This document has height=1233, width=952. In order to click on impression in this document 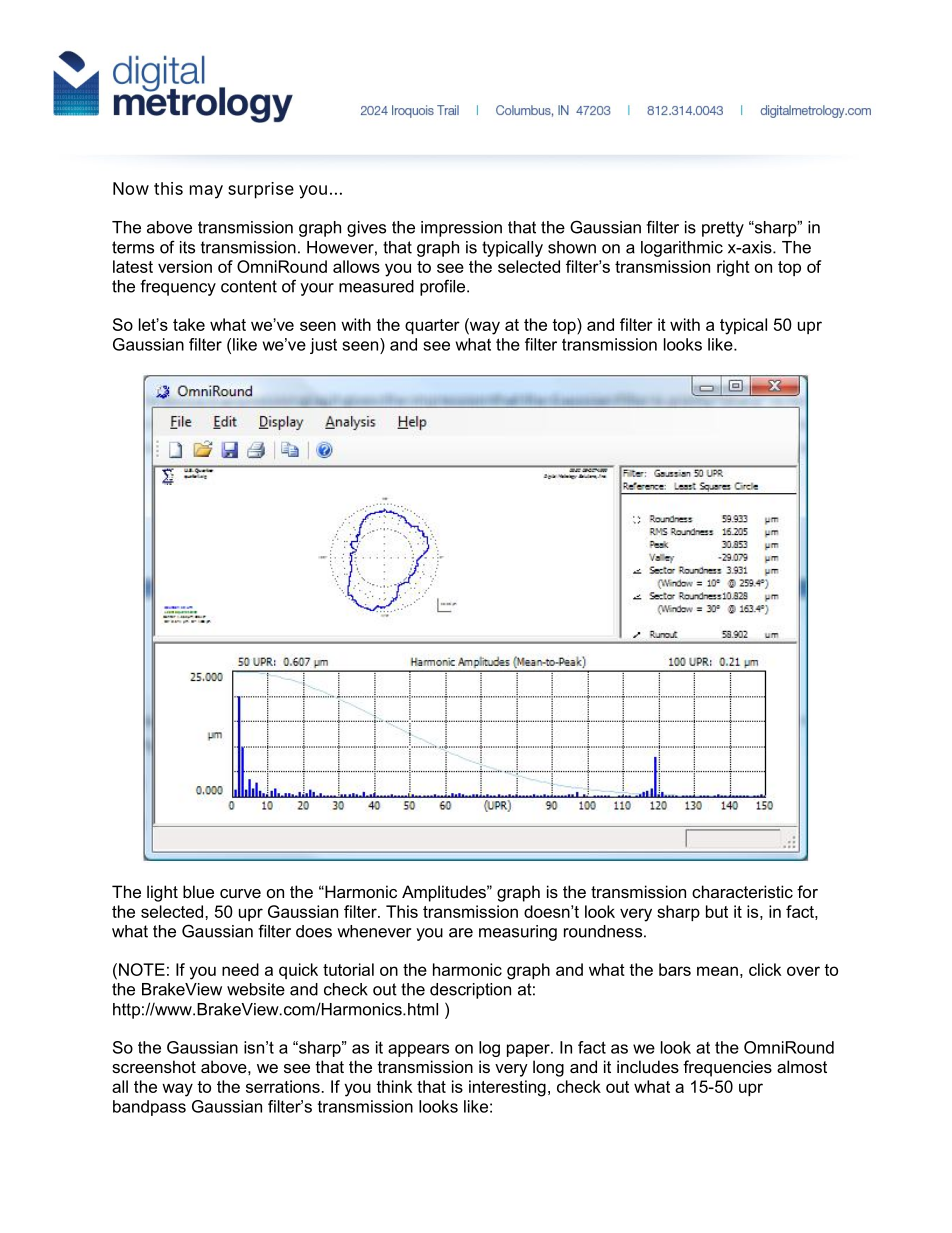, I will do `click(461, 229)`.
